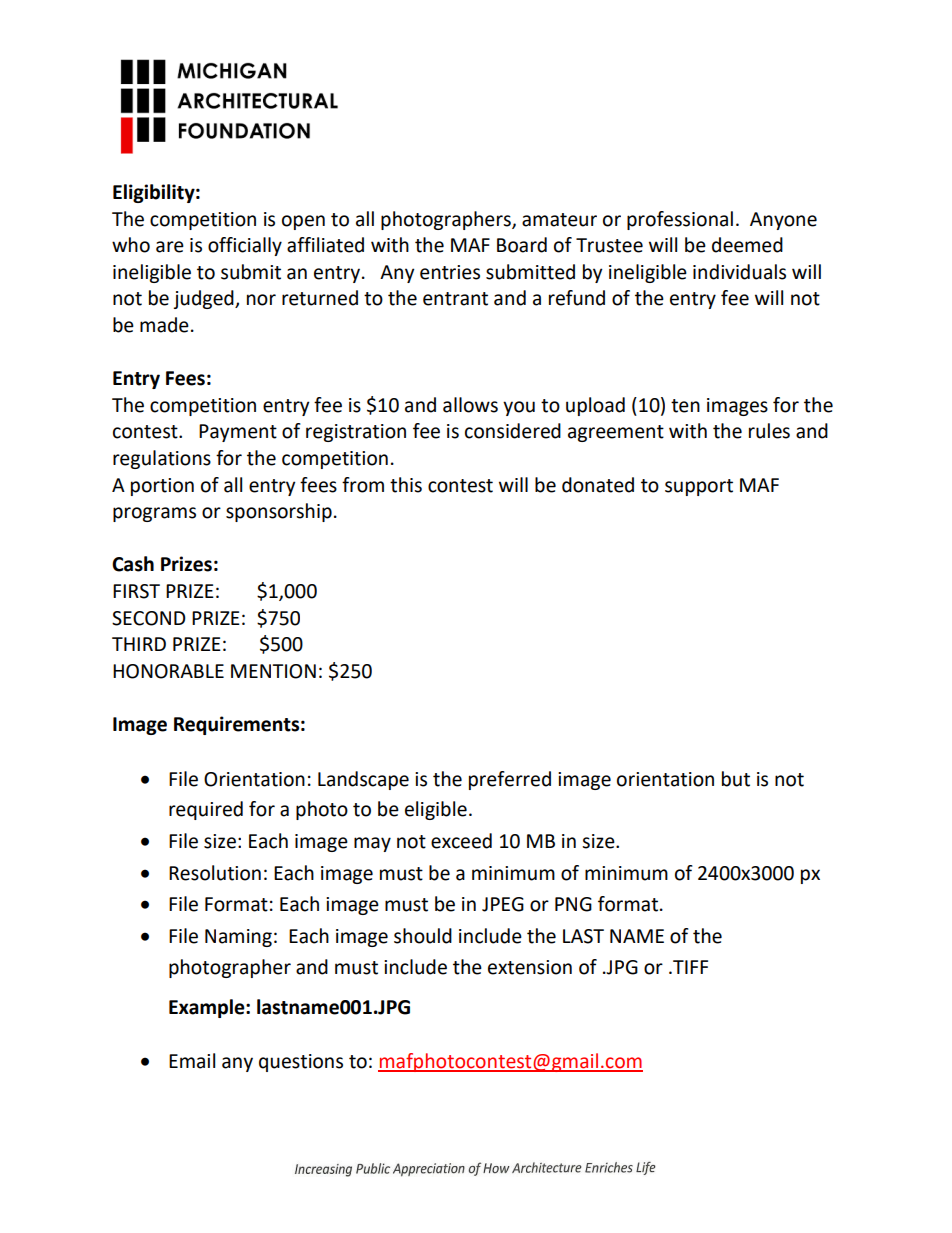 This screenshot has height=1233, width=952. What do you see at coordinates (245, 246) in the screenshot?
I see `officially` at bounding box center [245, 246].
